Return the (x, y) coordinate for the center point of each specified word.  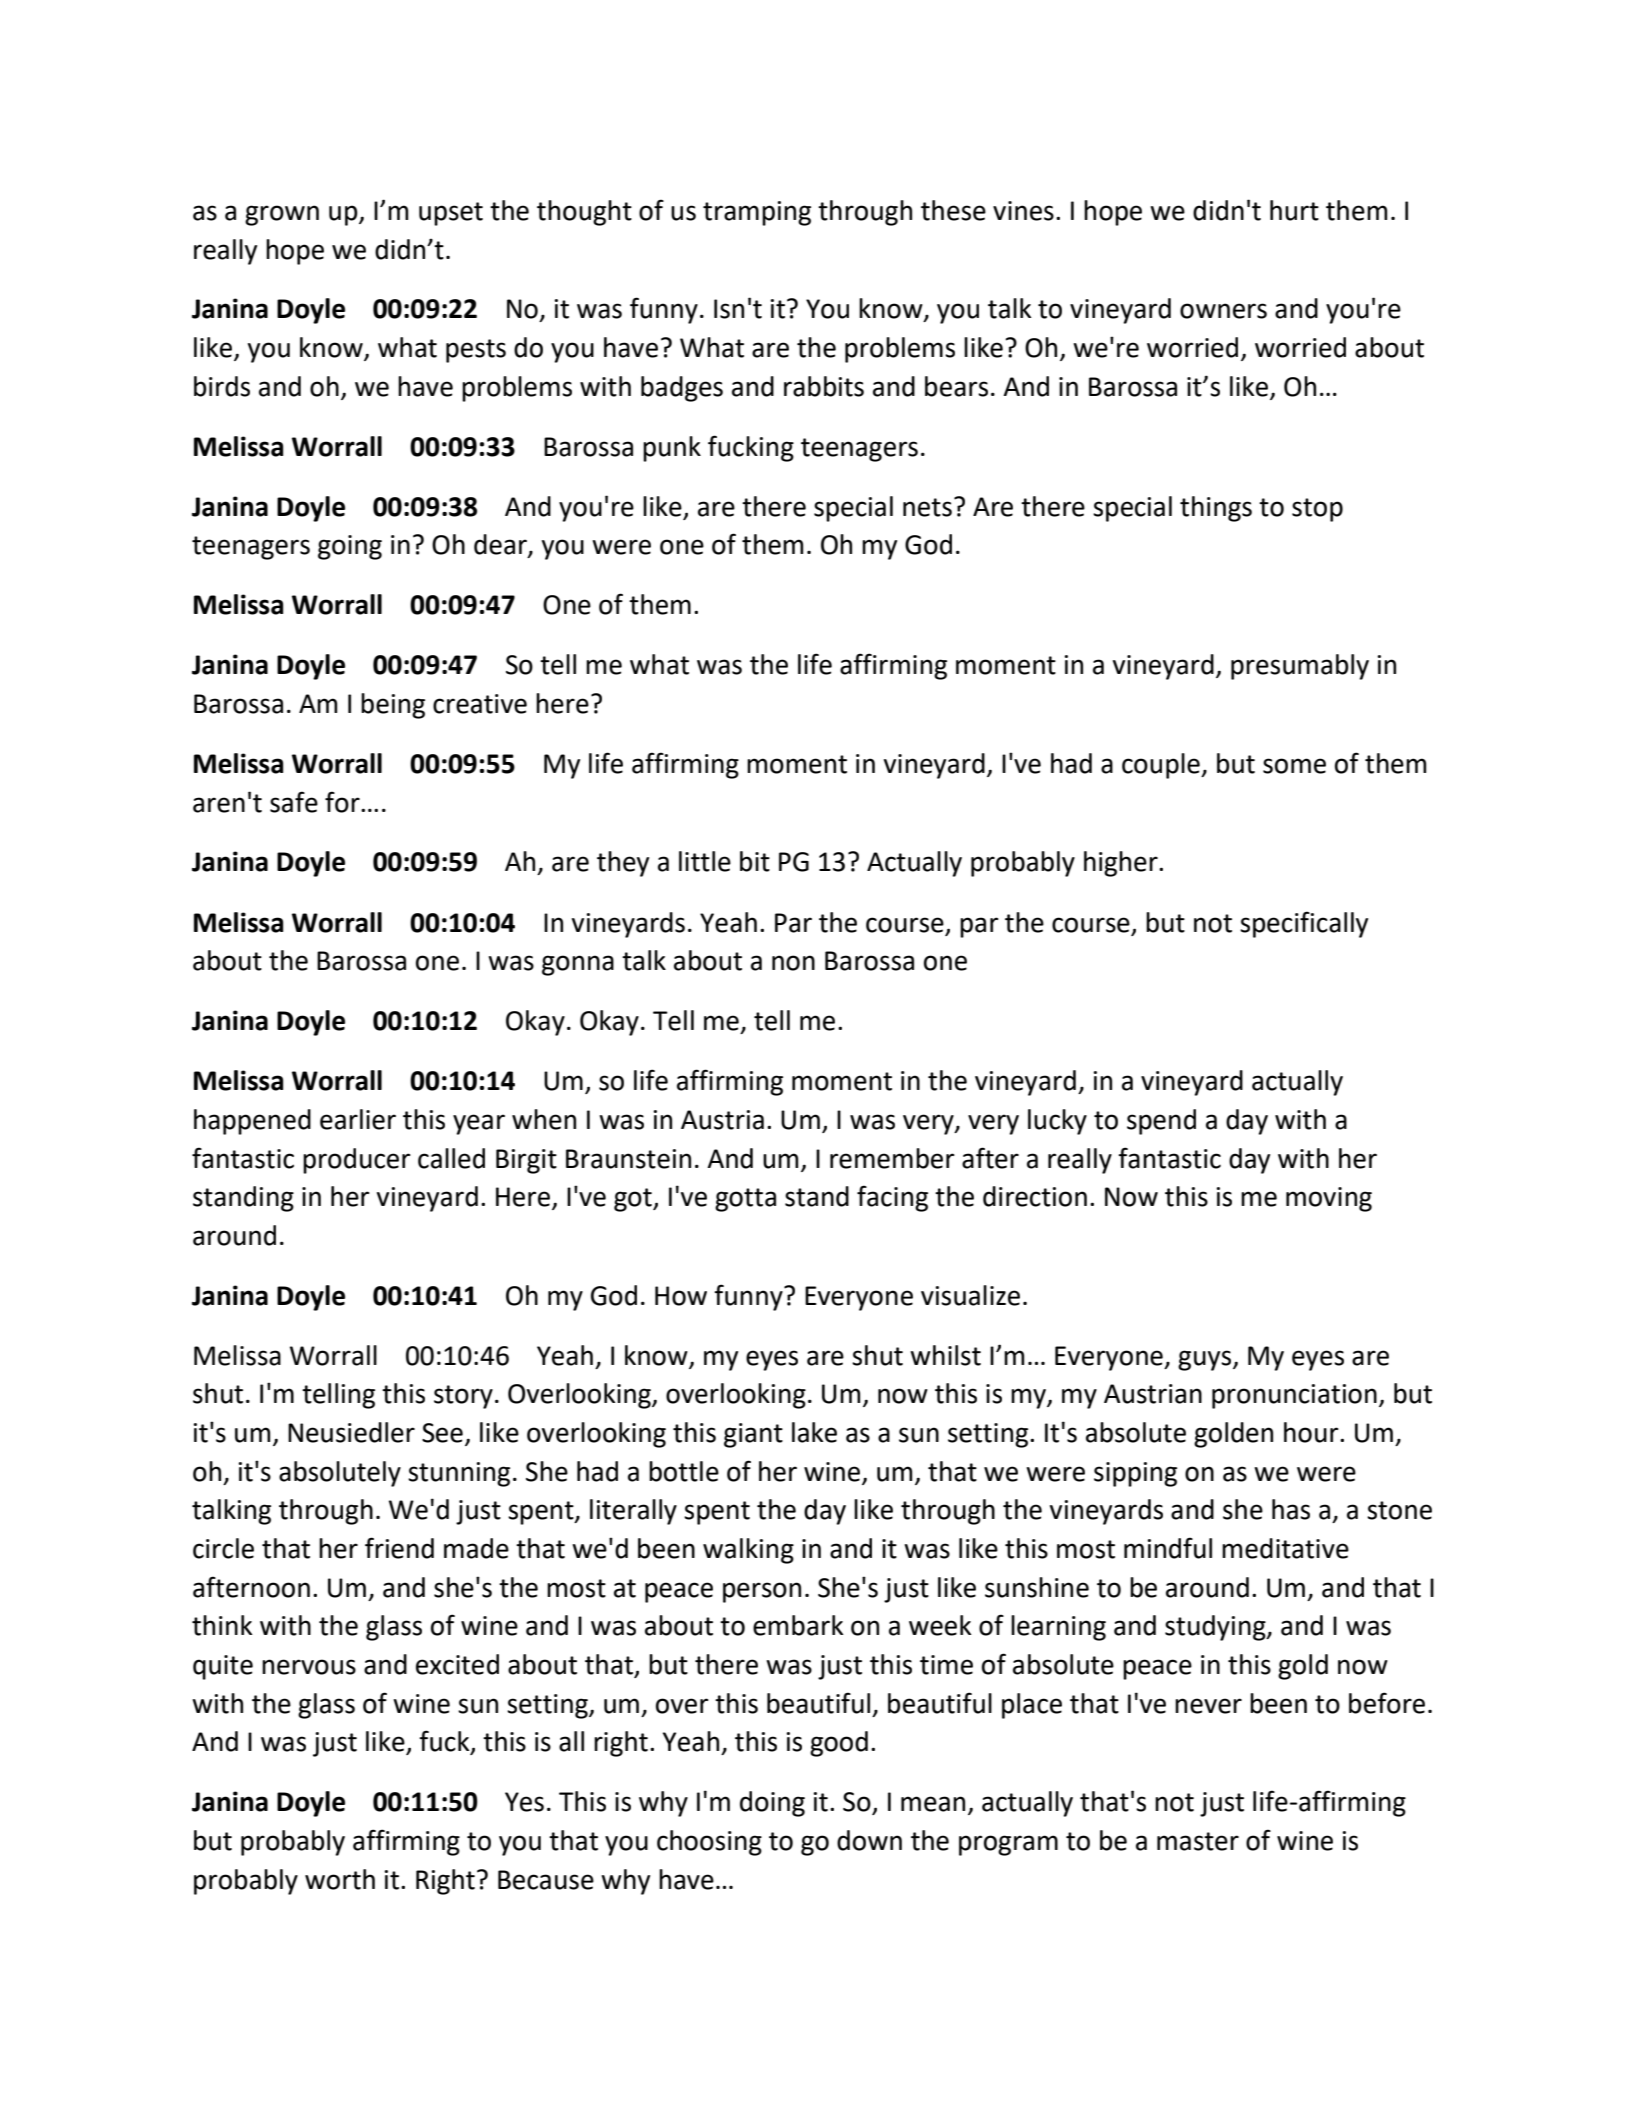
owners (1223, 311)
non (793, 963)
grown (282, 215)
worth (340, 1879)
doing (772, 1804)
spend (1161, 1122)
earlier (358, 1119)
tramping (757, 213)
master (1198, 1841)
